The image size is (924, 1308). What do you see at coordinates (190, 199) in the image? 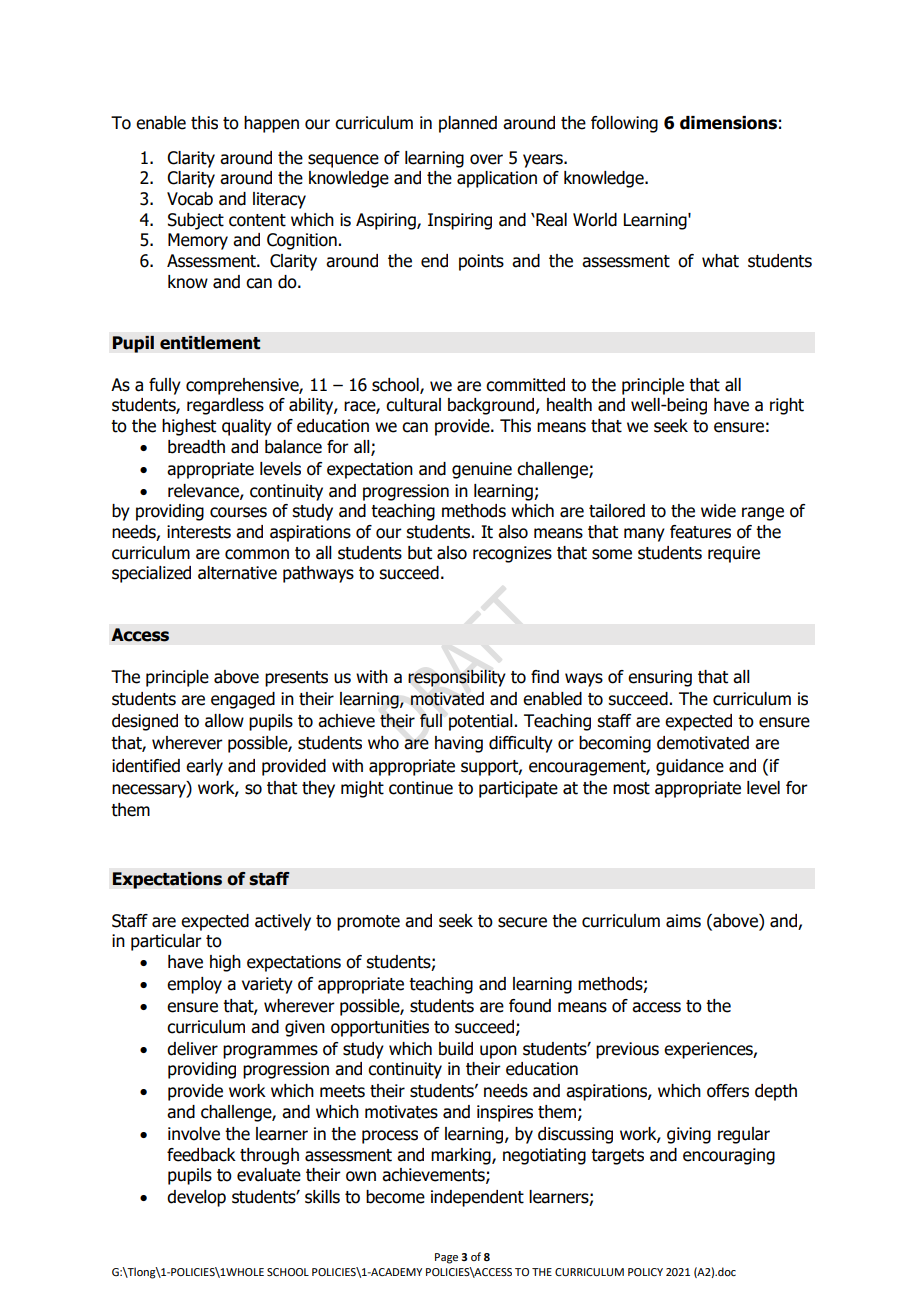
I see `Vocab` at bounding box center [190, 199].
